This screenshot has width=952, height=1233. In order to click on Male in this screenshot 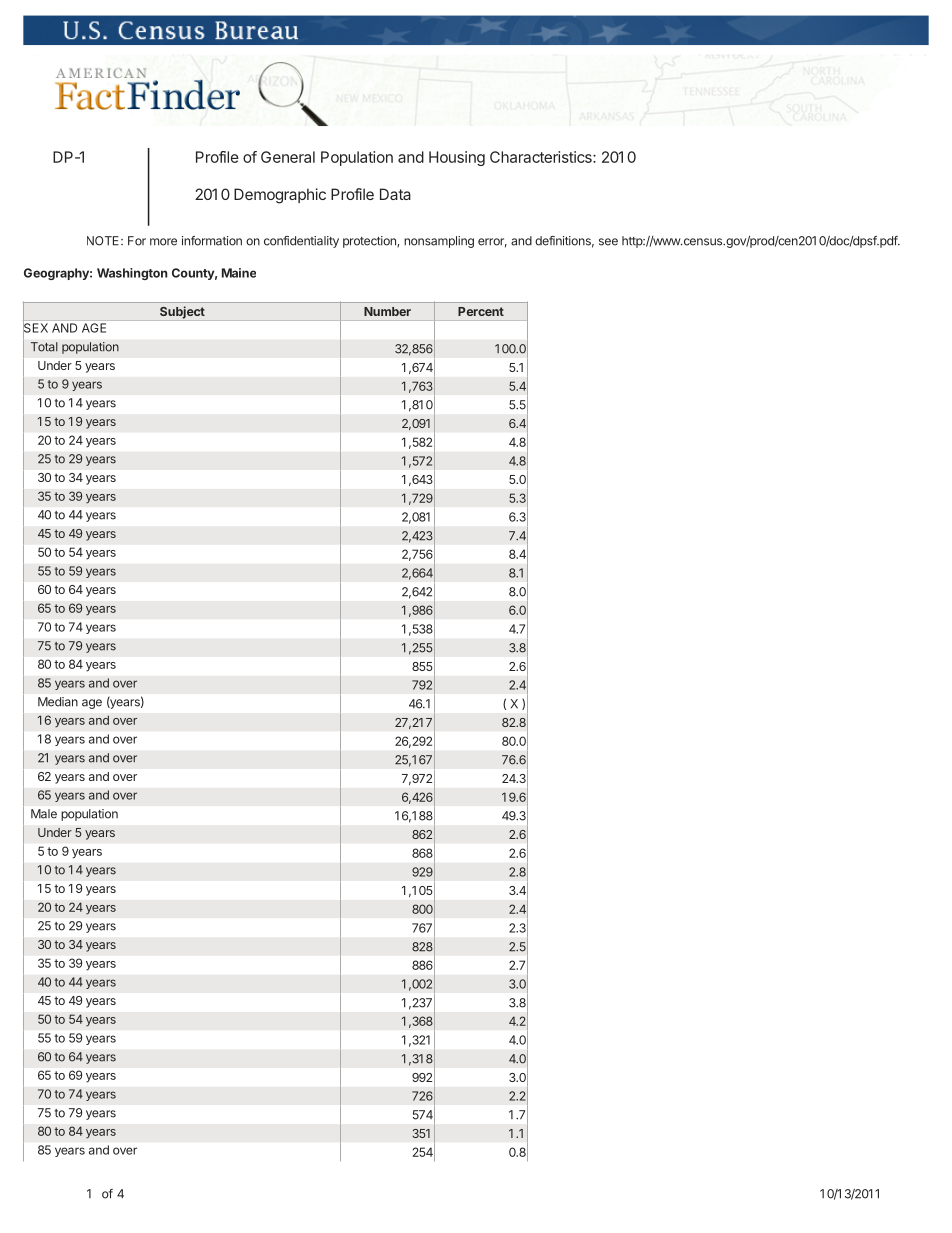, I will do `click(44, 814)`.
